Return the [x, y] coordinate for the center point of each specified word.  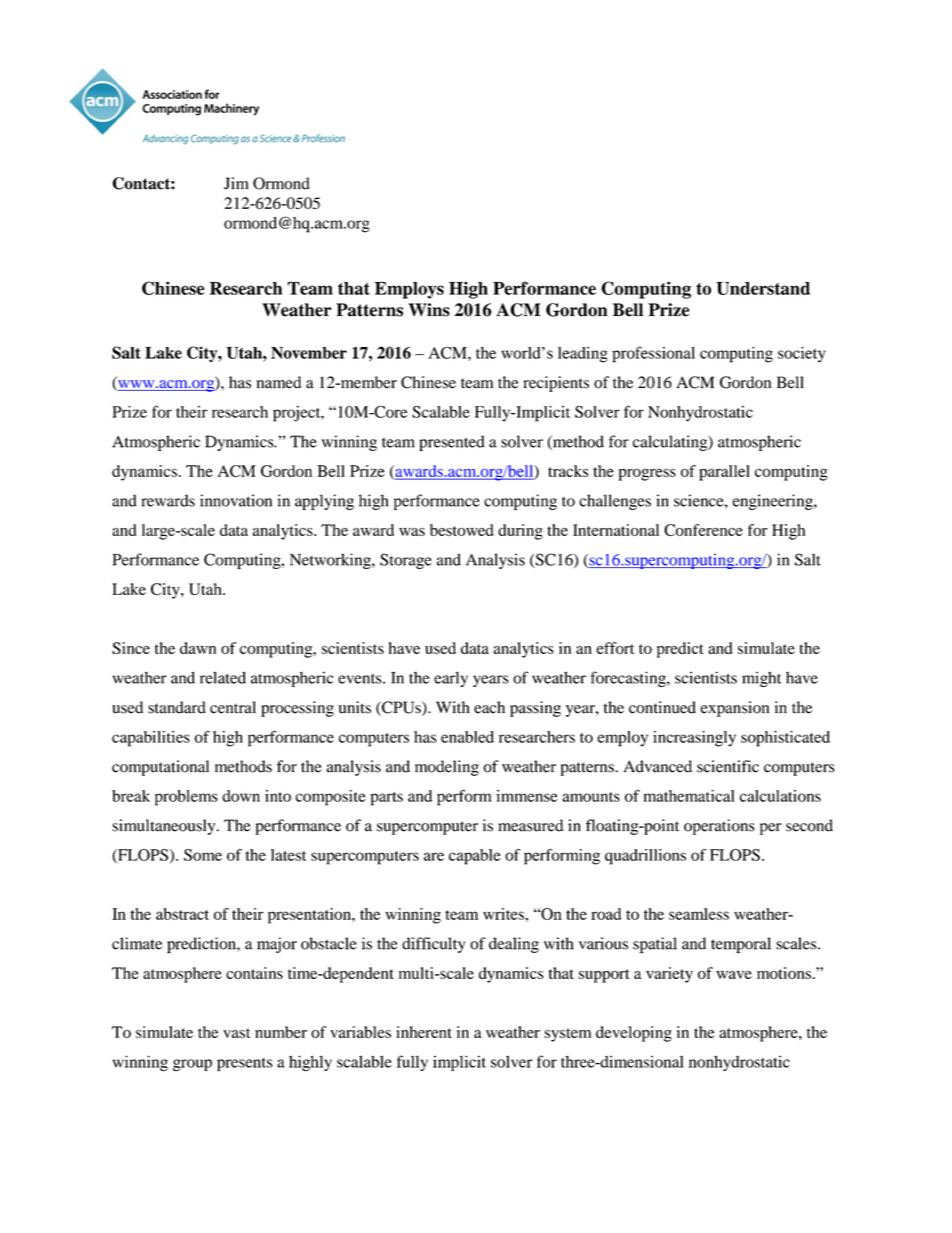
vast [236, 1033]
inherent [424, 1032]
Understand [763, 288]
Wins [429, 310]
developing [634, 1034]
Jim [236, 183]
